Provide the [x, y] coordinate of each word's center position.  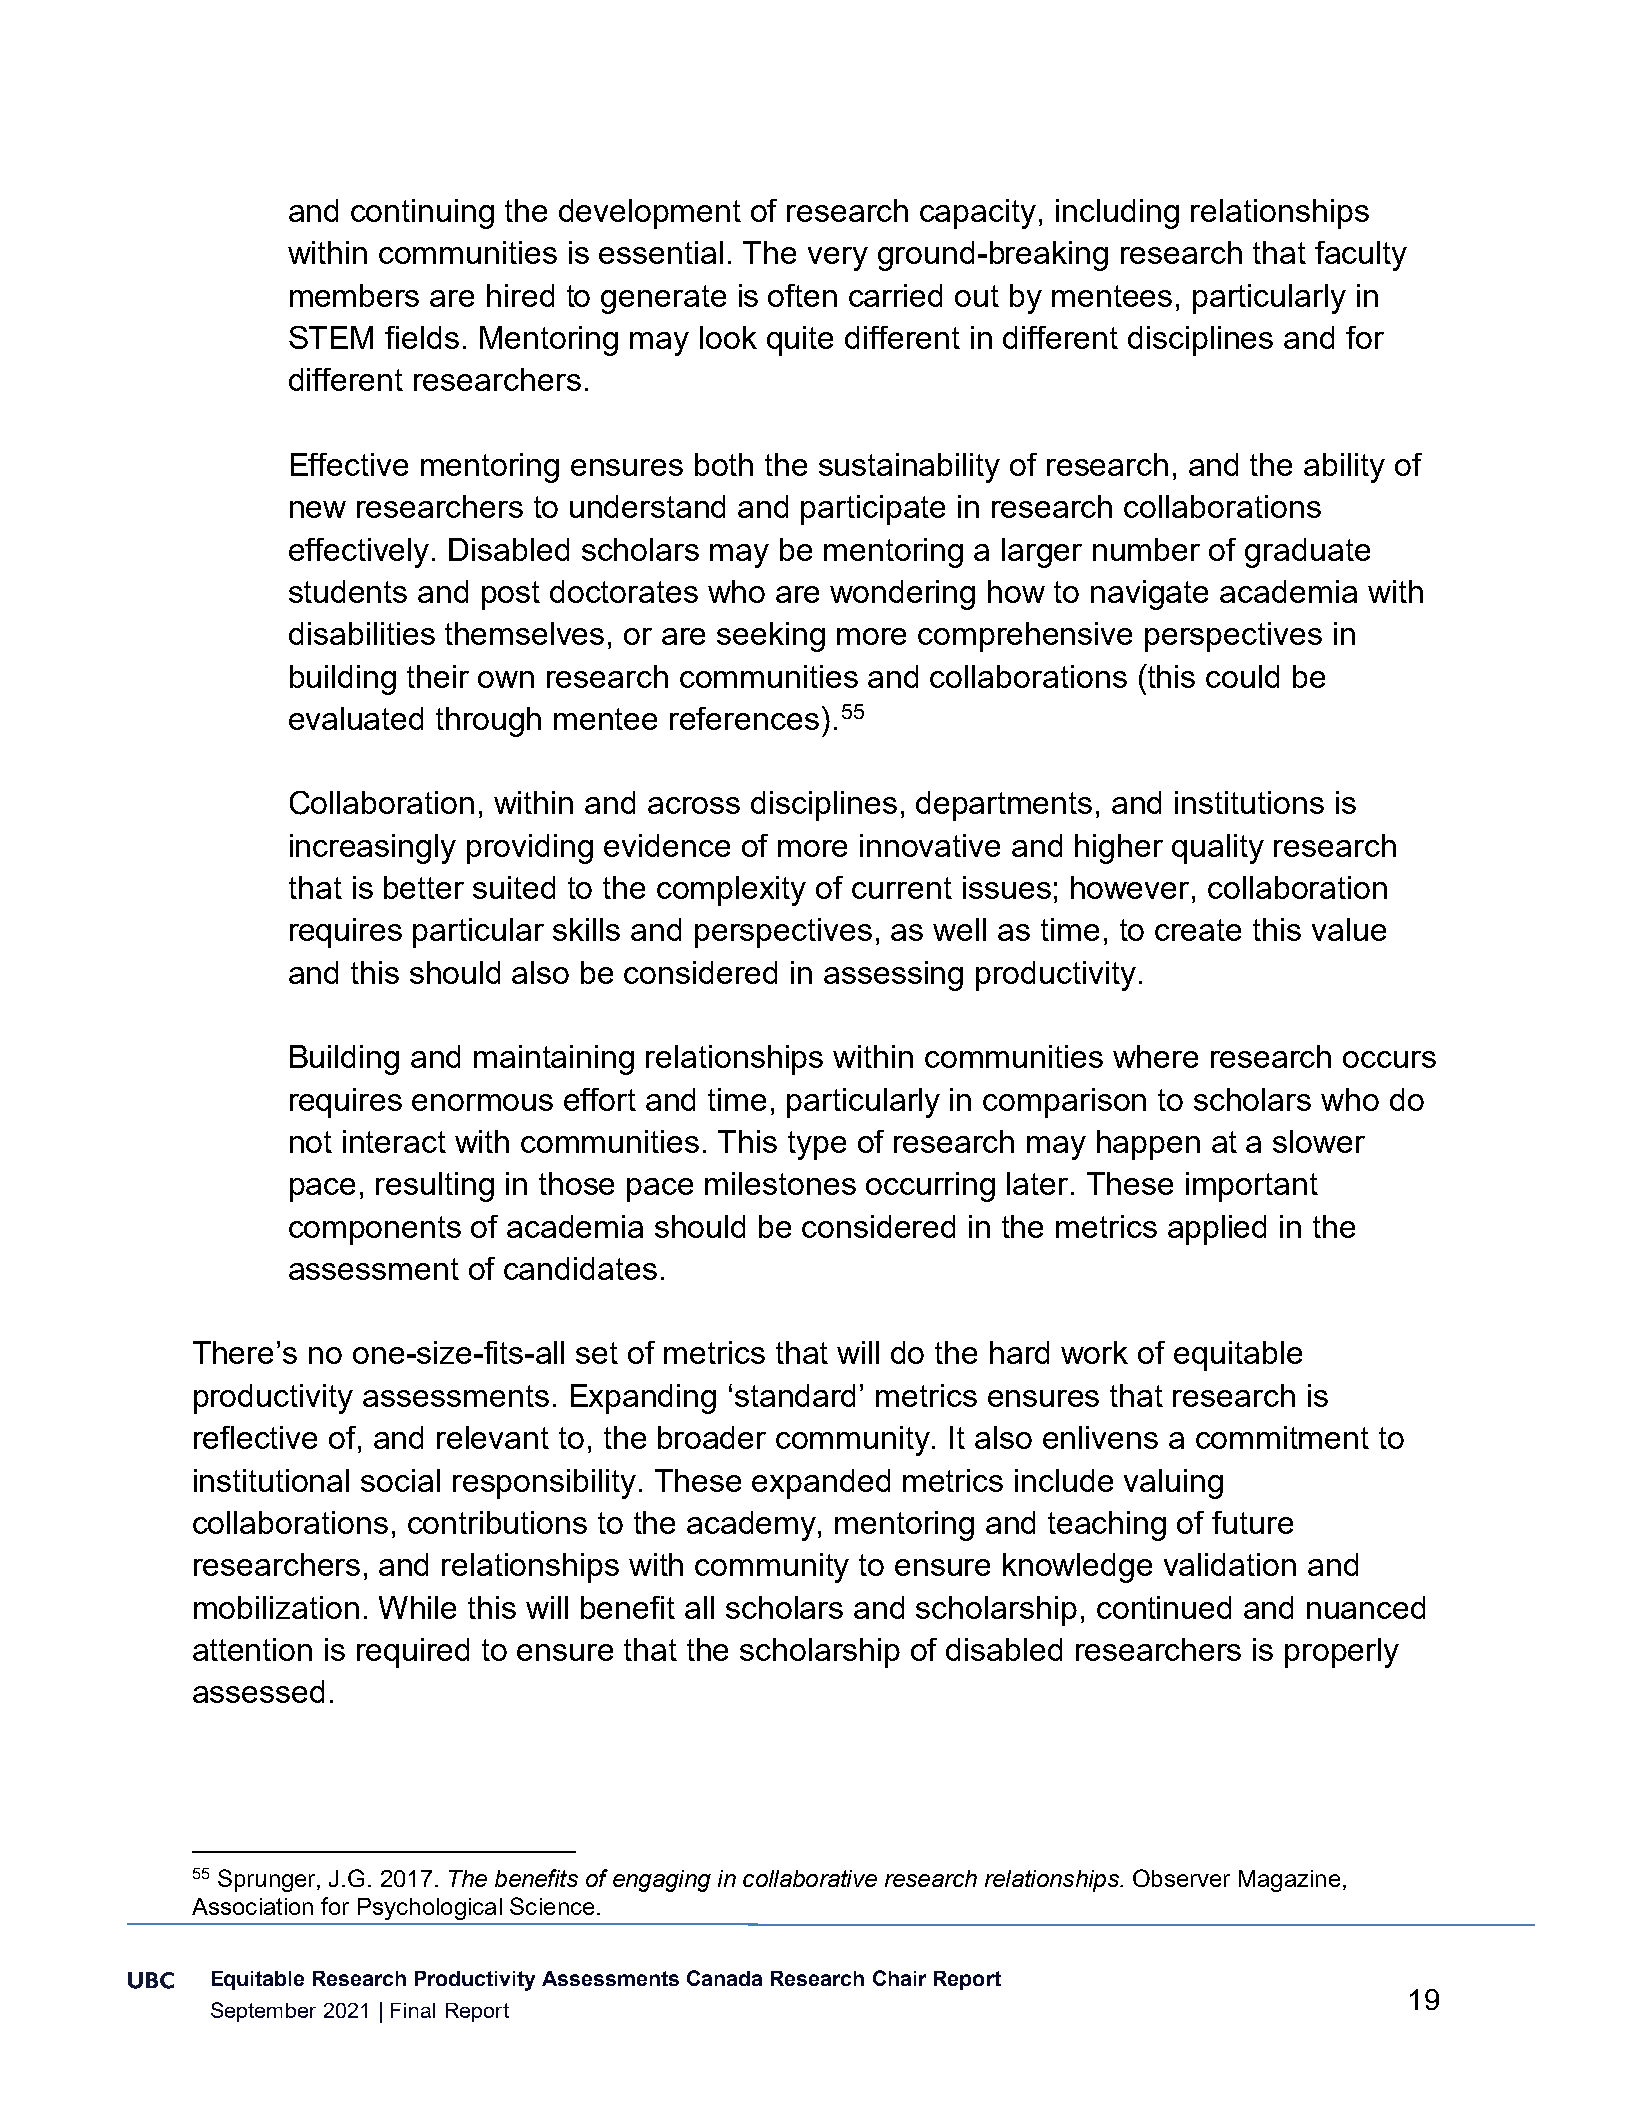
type [817, 1145]
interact [394, 1141]
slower [1319, 1141]
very [838, 259]
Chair [899, 1978]
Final [413, 2010]
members [354, 295]
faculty [1361, 256]
